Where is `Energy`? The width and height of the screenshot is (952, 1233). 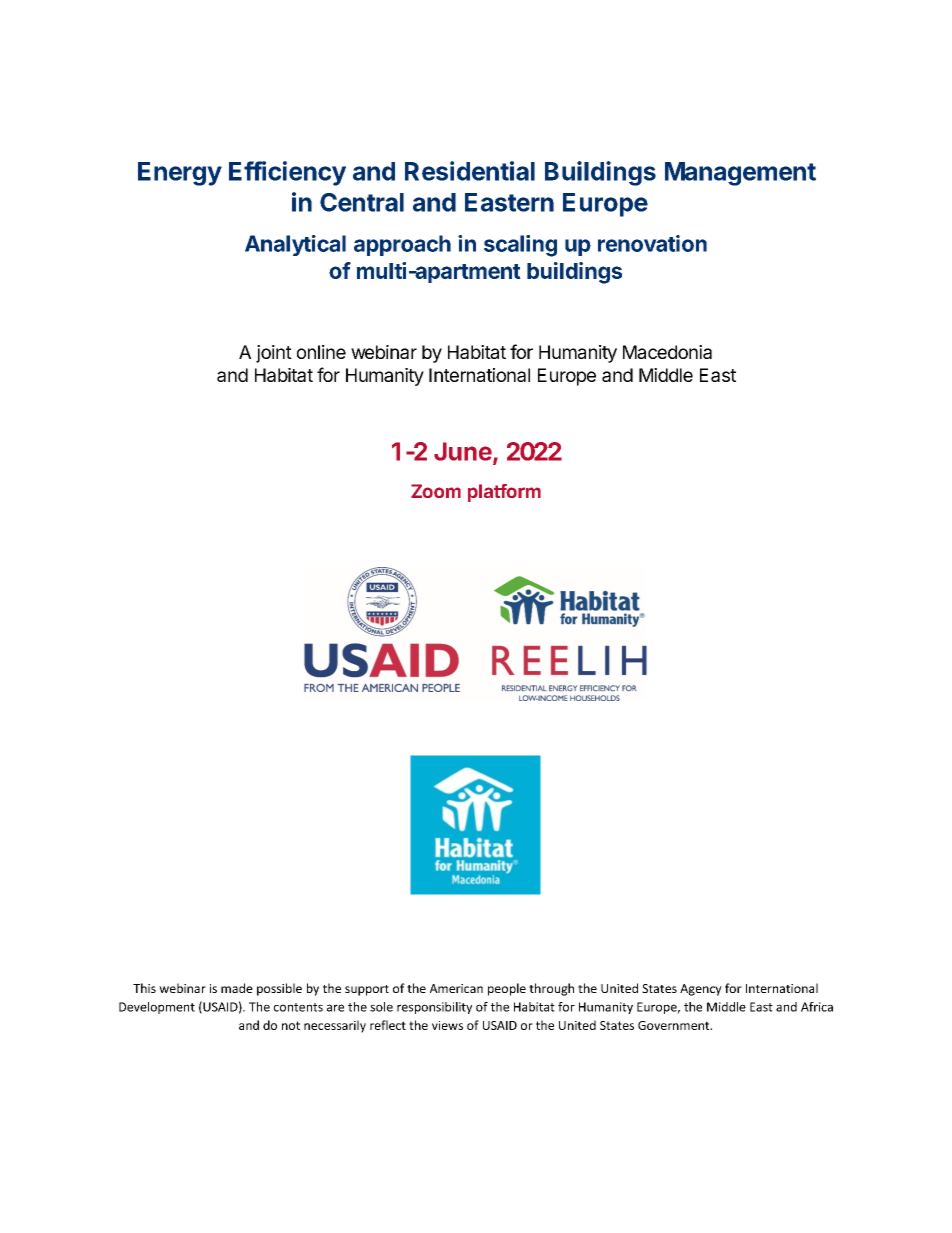
Energy is located at coordinates (180, 174).
